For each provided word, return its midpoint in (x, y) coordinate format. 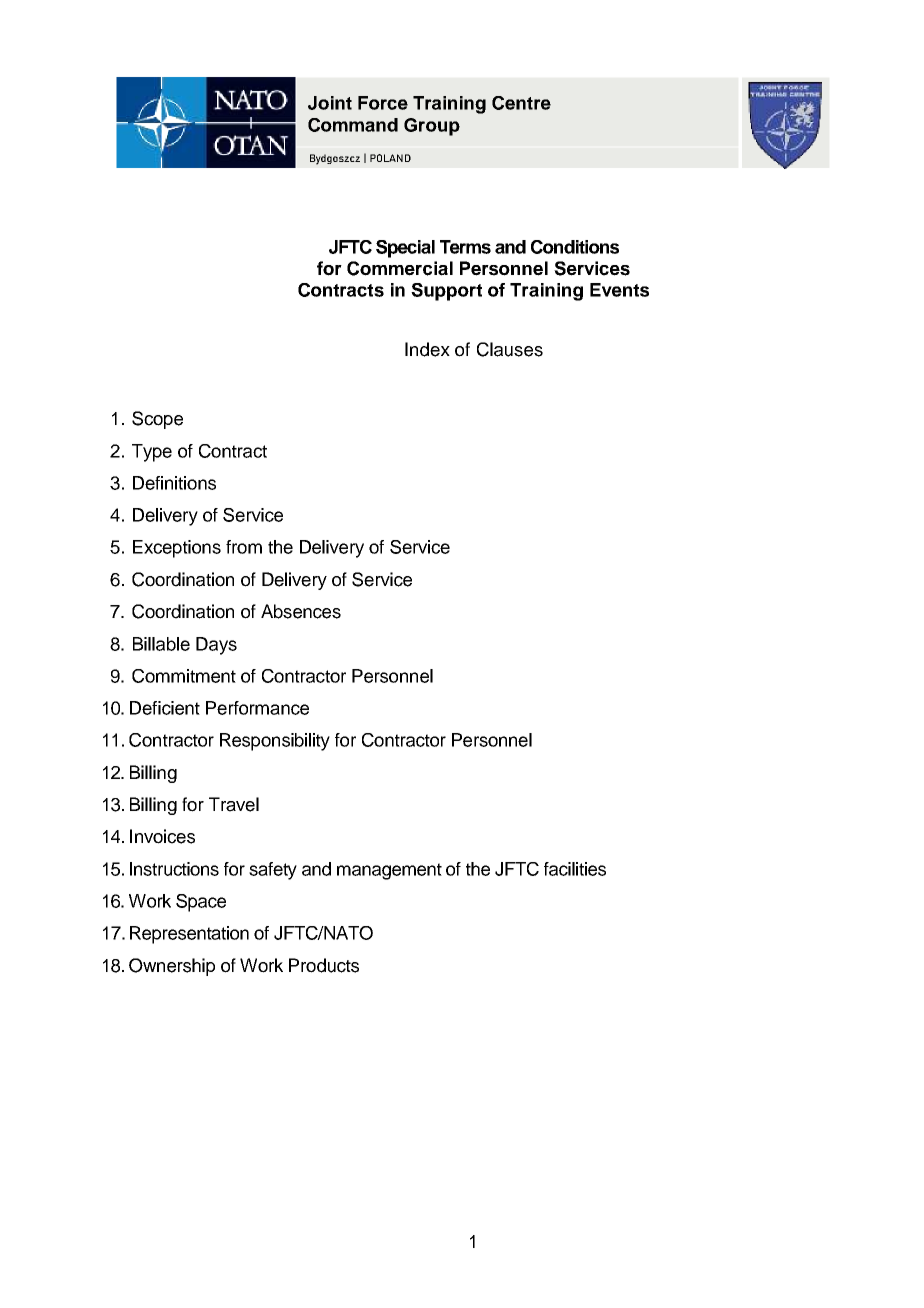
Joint (330, 103)
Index (427, 349)
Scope (157, 420)
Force (383, 103)
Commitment (184, 676)
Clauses (510, 349)
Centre (521, 103)
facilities (575, 869)
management (389, 871)
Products (324, 965)
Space (201, 903)
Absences (301, 611)
